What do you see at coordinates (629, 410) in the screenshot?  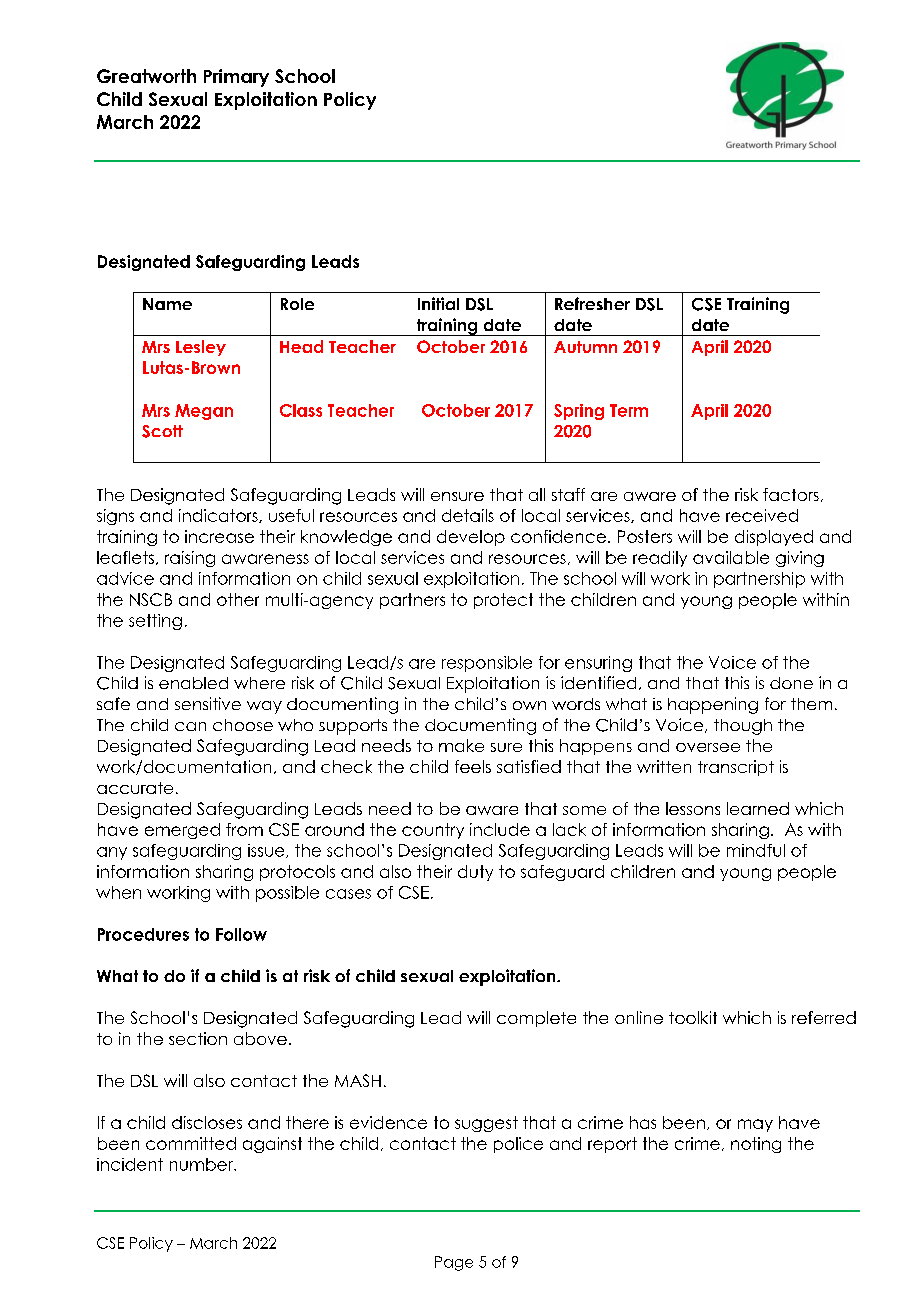 I see `Term` at bounding box center [629, 410].
